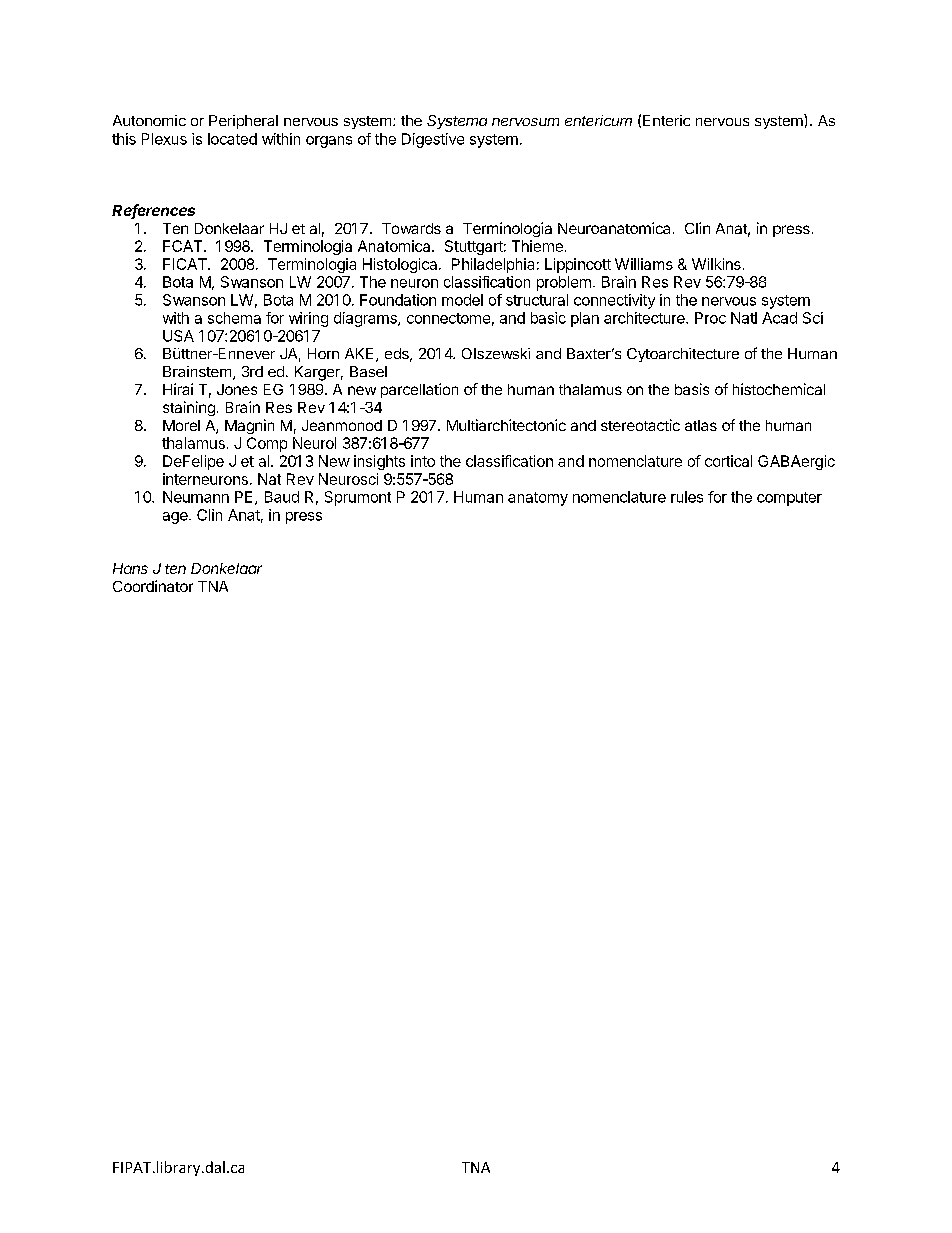  I want to click on Digestive, so click(433, 140).
